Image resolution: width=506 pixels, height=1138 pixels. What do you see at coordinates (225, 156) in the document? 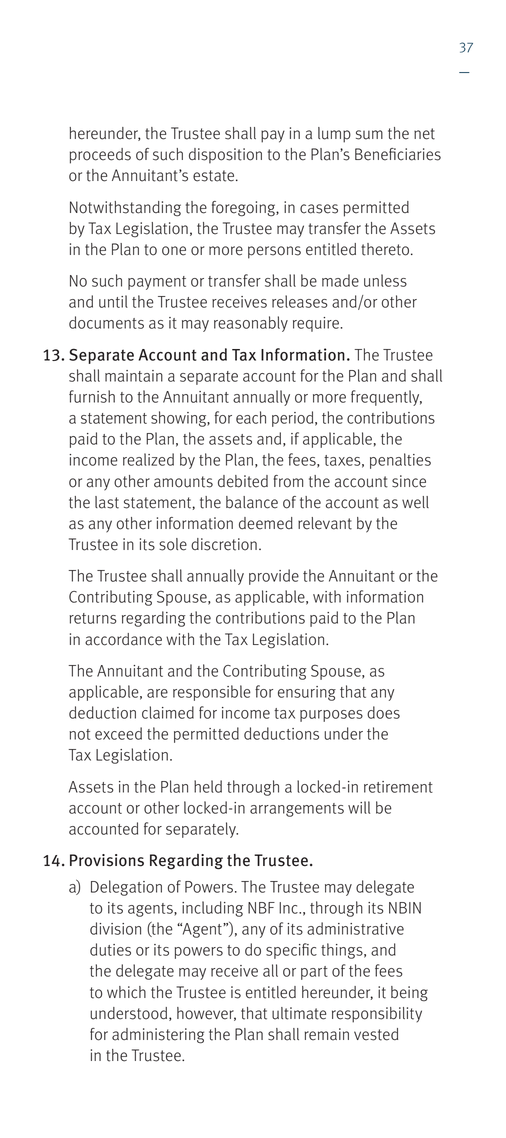
I see `disposition` at bounding box center [225, 156].
